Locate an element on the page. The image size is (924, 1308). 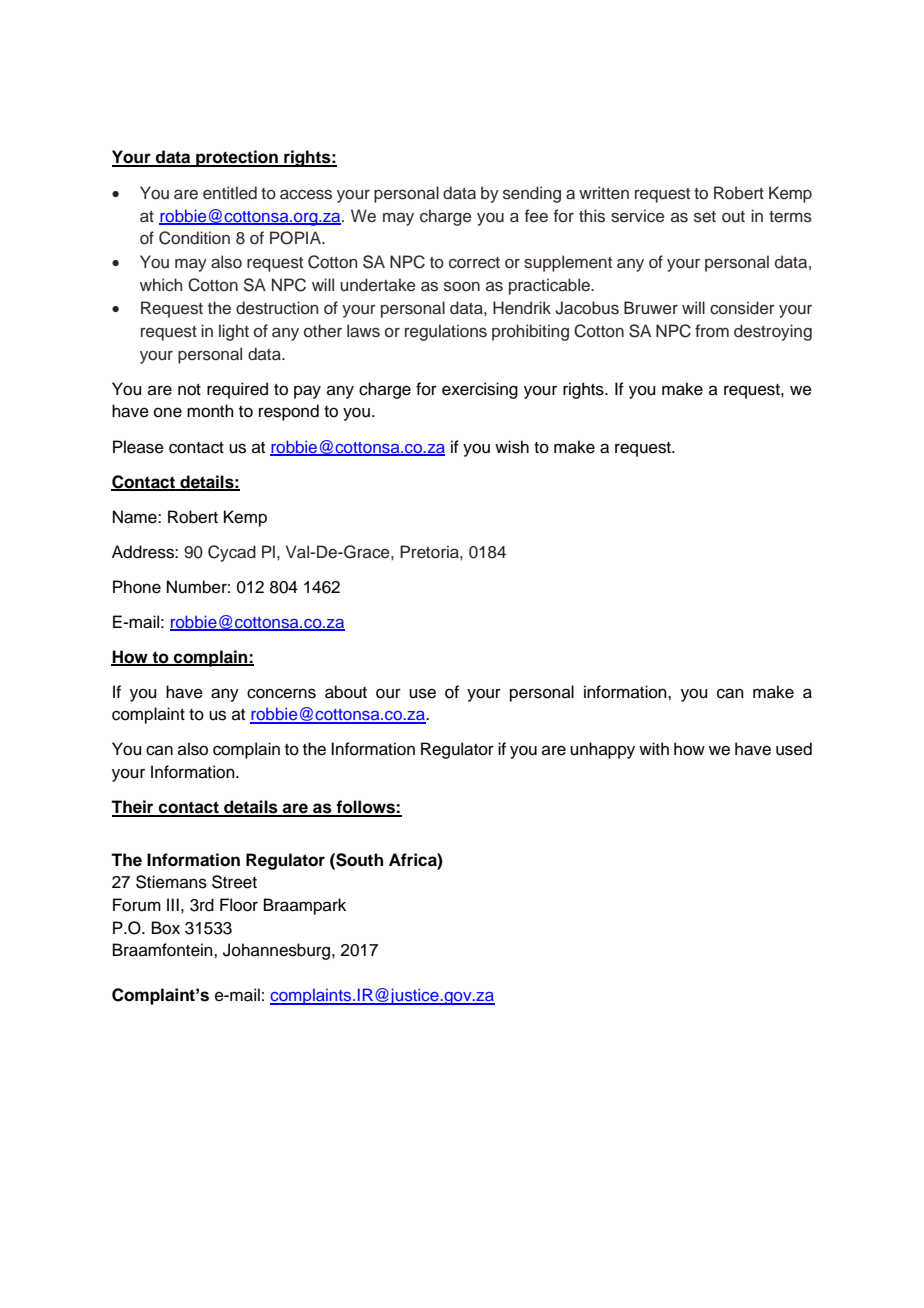
concerns is located at coordinates (281, 693).
